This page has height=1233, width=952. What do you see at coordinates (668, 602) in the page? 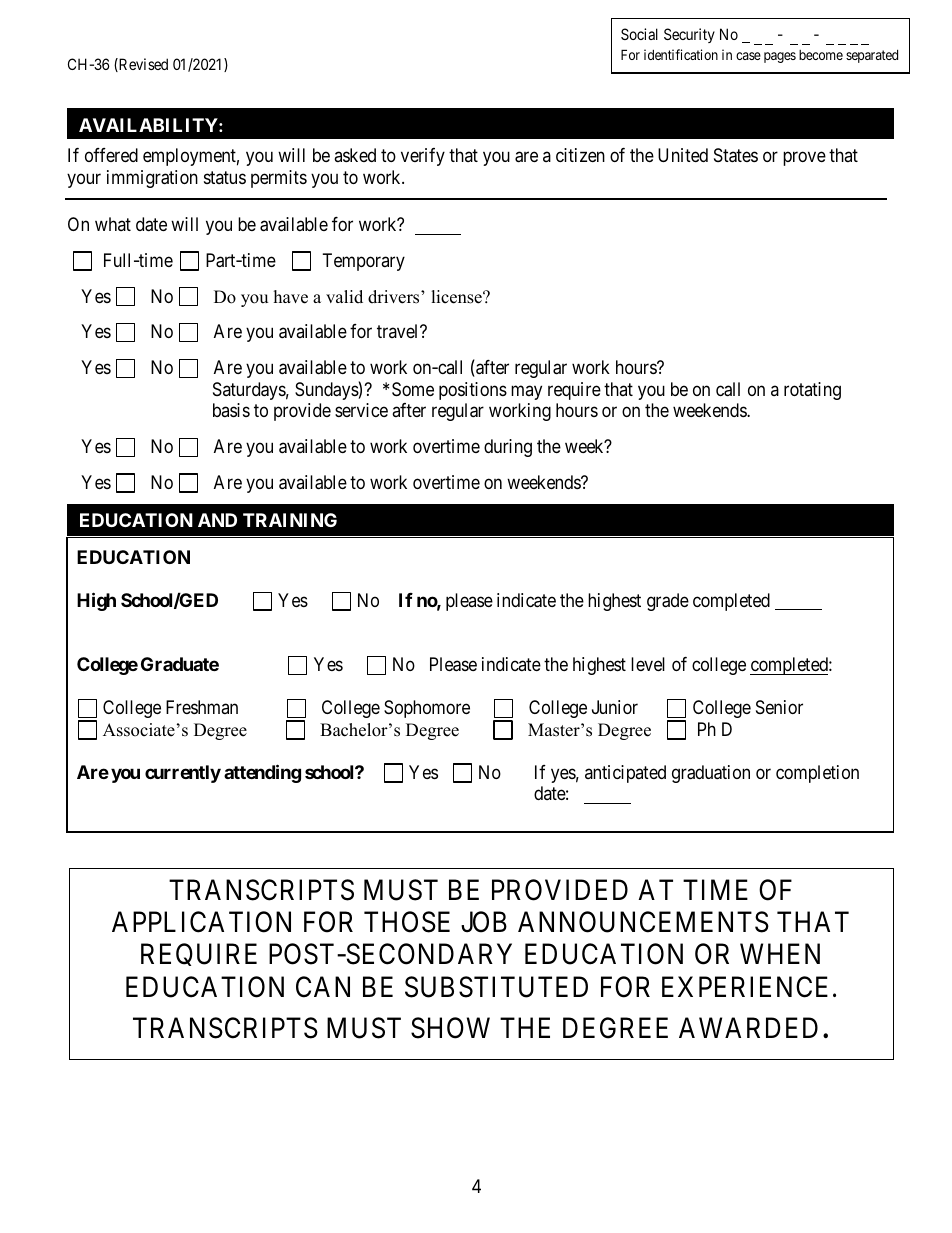
I see `grade` at bounding box center [668, 602].
